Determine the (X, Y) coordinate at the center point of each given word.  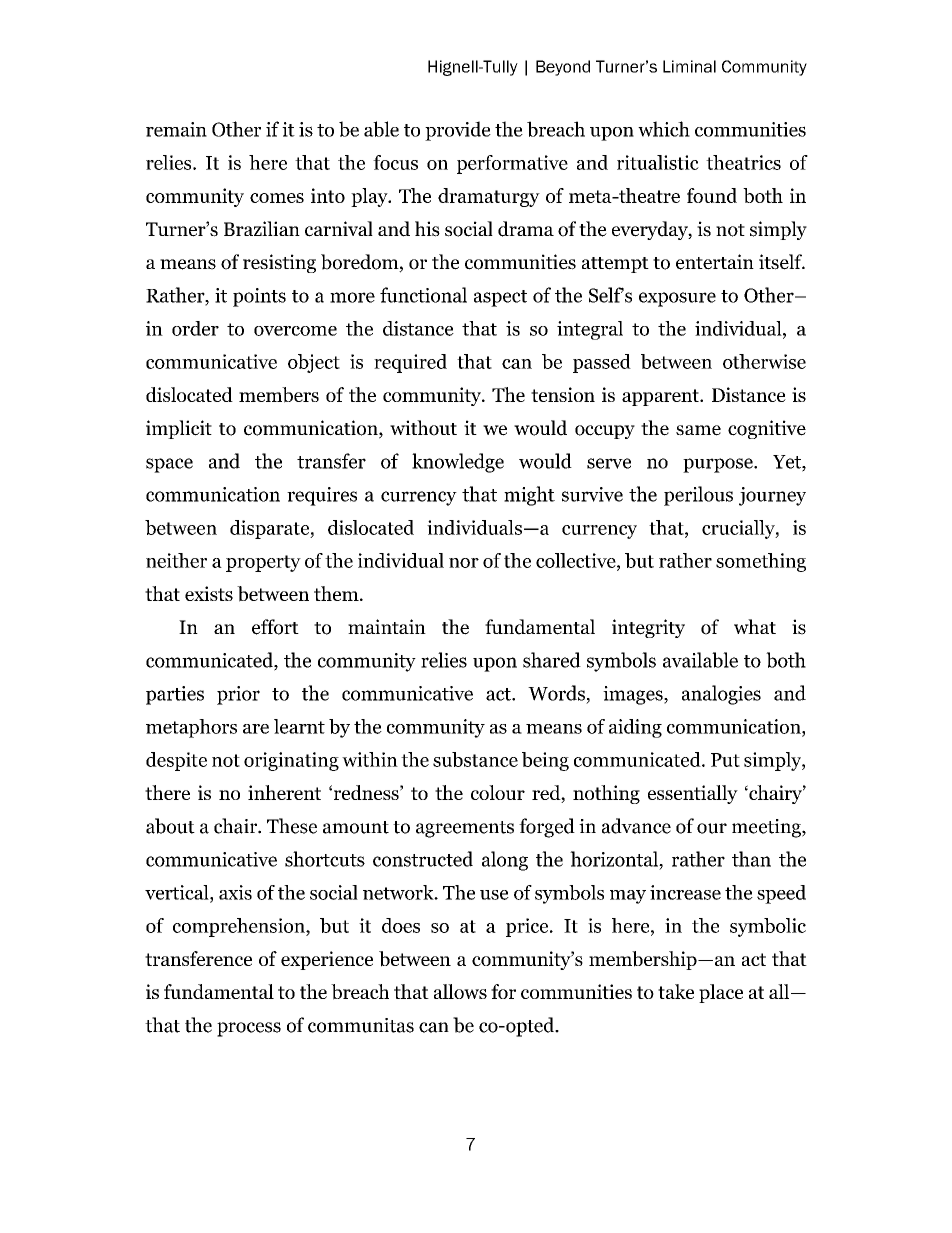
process (249, 1029)
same (698, 430)
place (721, 993)
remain (176, 129)
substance (475, 759)
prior (238, 695)
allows (460, 991)
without (423, 428)
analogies (721, 695)
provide (458, 131)
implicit (179, 429)
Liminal (689, 66)
